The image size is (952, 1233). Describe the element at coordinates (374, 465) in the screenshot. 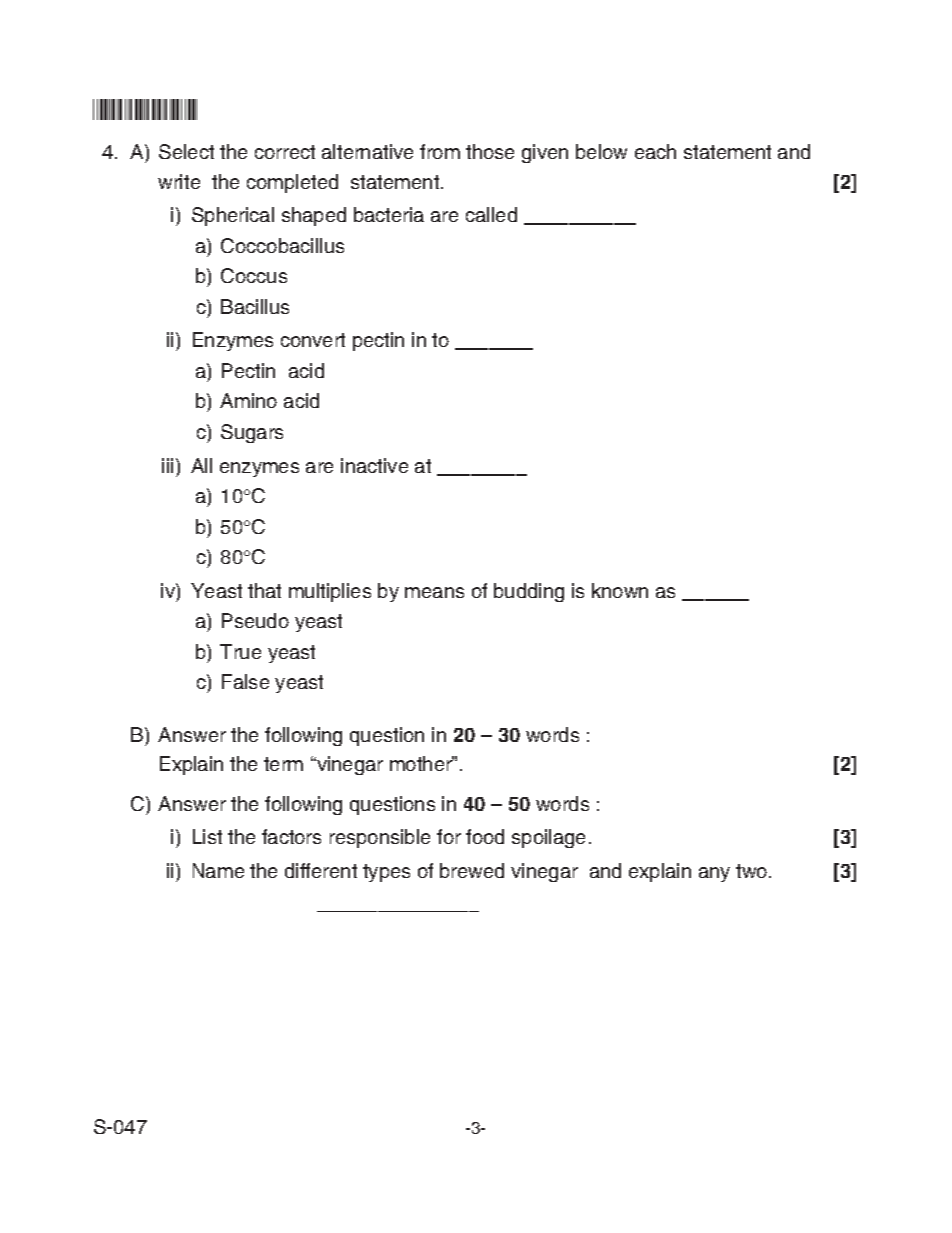

I see `inactive` at that location.
